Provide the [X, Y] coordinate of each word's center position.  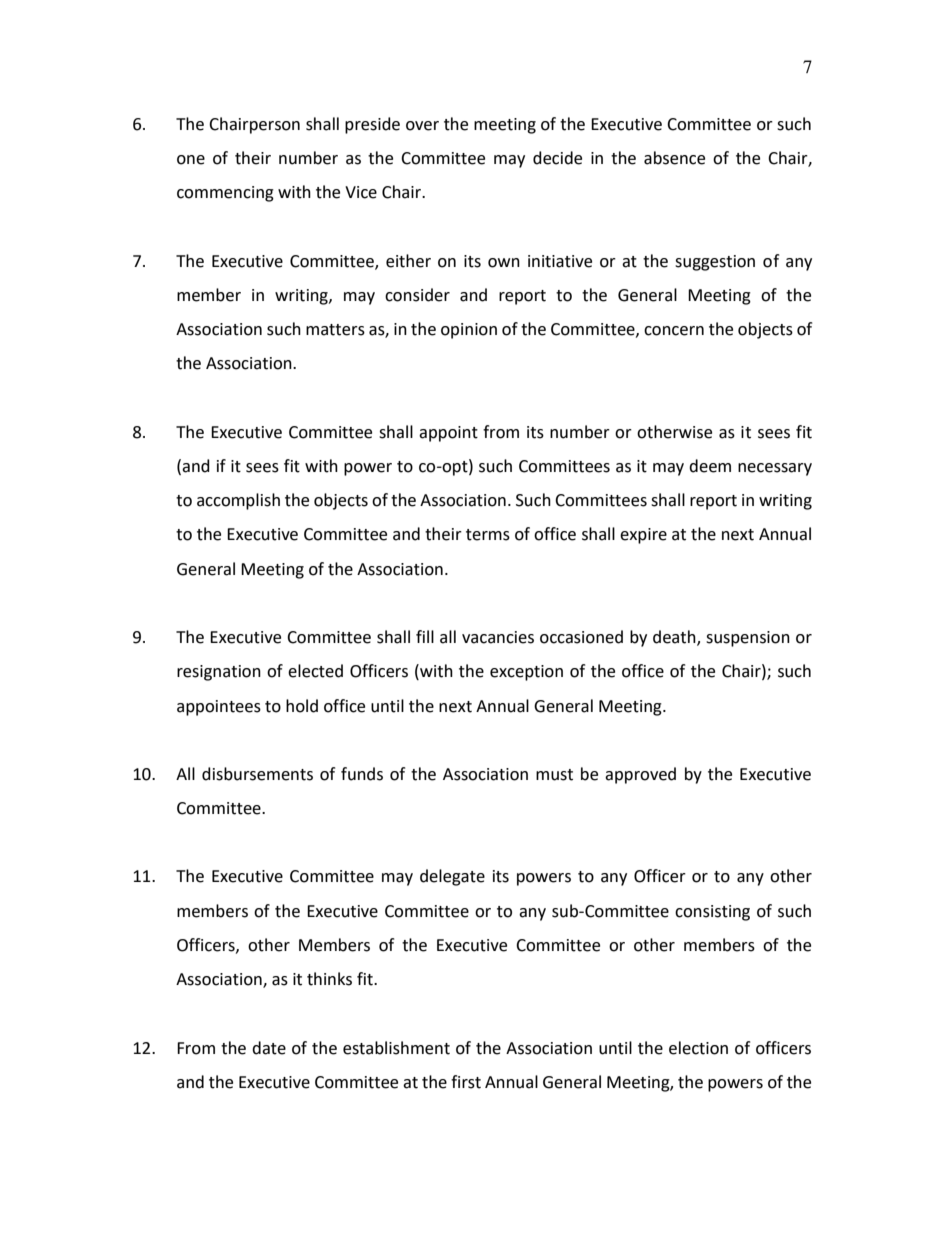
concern [674, 331]
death [675, 638]
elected [315, 671]
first [466, 1082]
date [269, 1048]
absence [674, 158]
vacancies [498, 637]
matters [335, 330]
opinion [469, 331]
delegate [452, 877]
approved [640, 775]
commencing [225, 194]
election [698, 1048]
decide [557, 158]
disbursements [257, 774]
